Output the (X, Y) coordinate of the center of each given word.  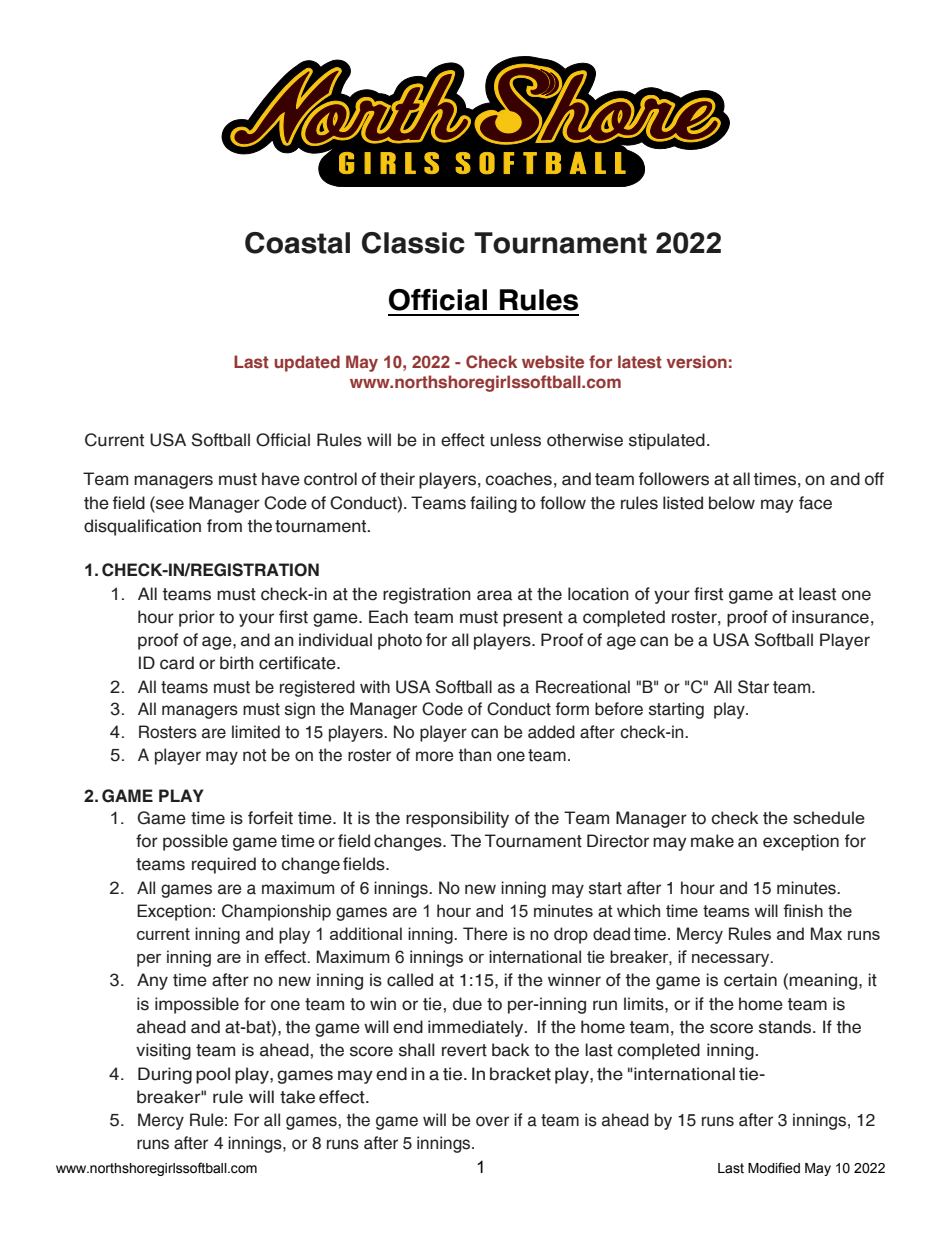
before (619, 709)
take (297, 1097)
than (475, 755)
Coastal (297, 243)
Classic (413, 243)
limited (256, 732)
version (697, 361)
